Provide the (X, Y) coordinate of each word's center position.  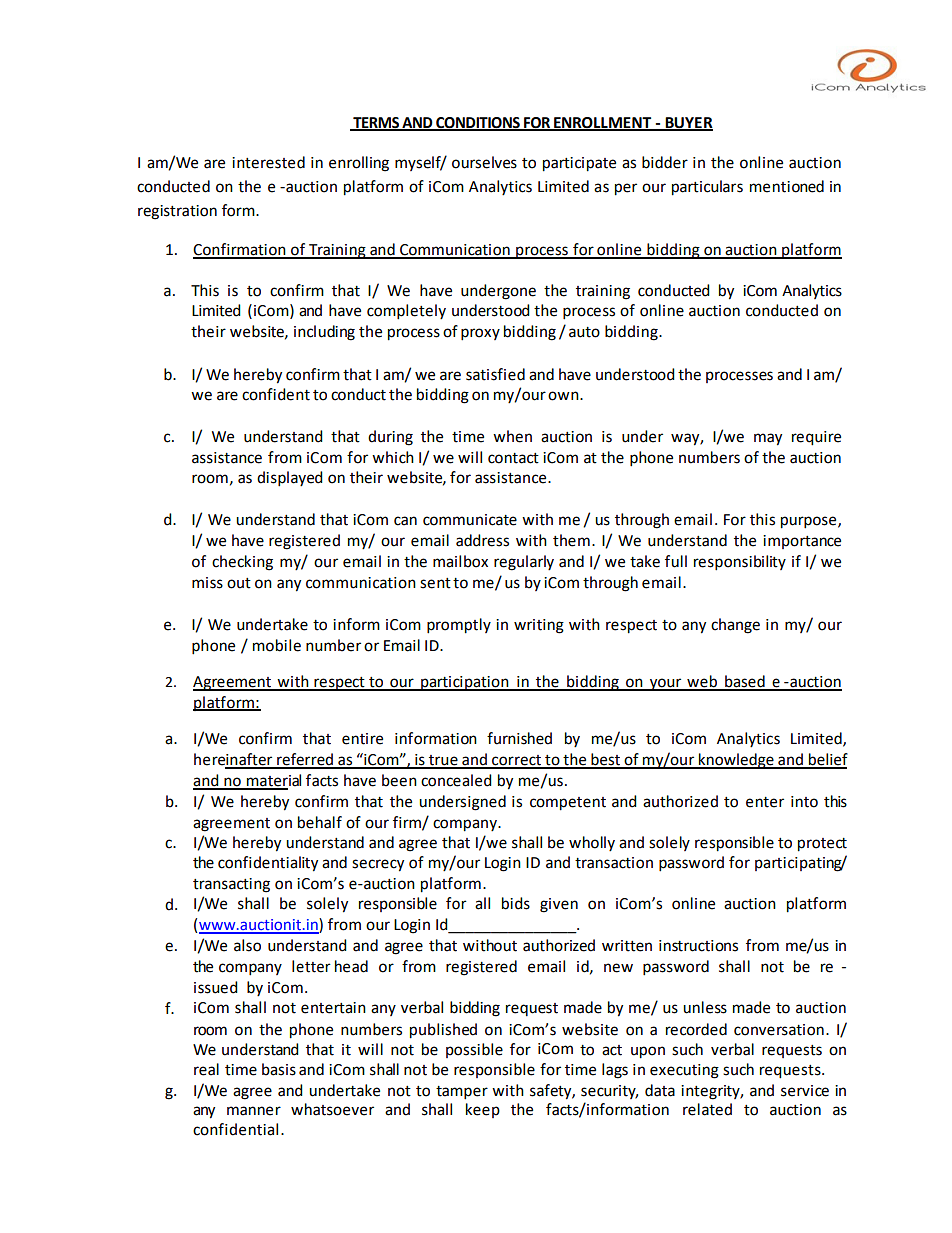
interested (268, 162)
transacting (231, 885)
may (768, 439)
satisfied (495, 374)
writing (539, 626)
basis (279, 1069)
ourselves (484, 162)
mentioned (787, 186)
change (735, 626)
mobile (277, 645)
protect (822, 845)
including (324, 333)
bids (516, 903)
